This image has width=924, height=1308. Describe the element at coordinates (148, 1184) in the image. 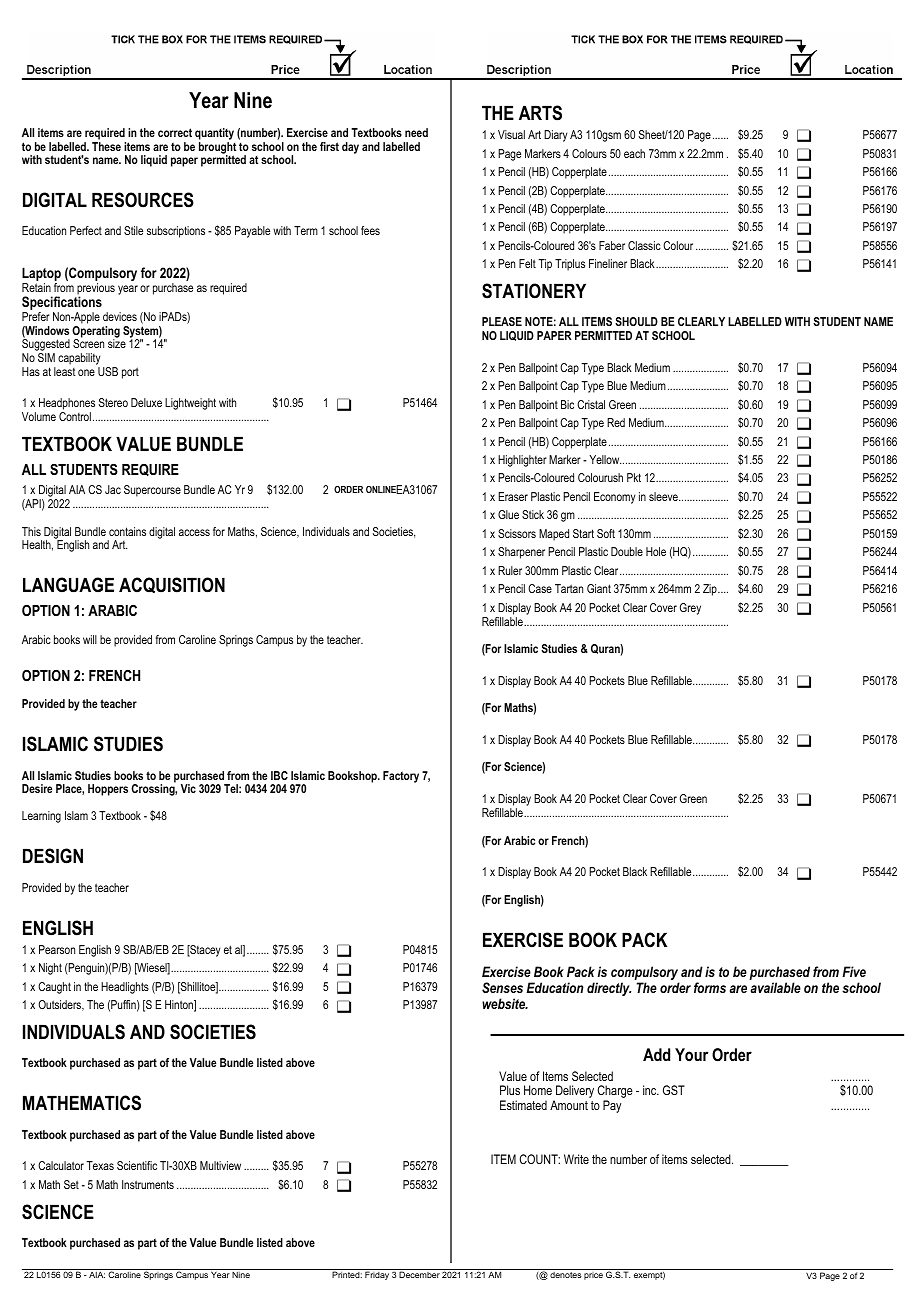

I see `Instruments` at that location.
